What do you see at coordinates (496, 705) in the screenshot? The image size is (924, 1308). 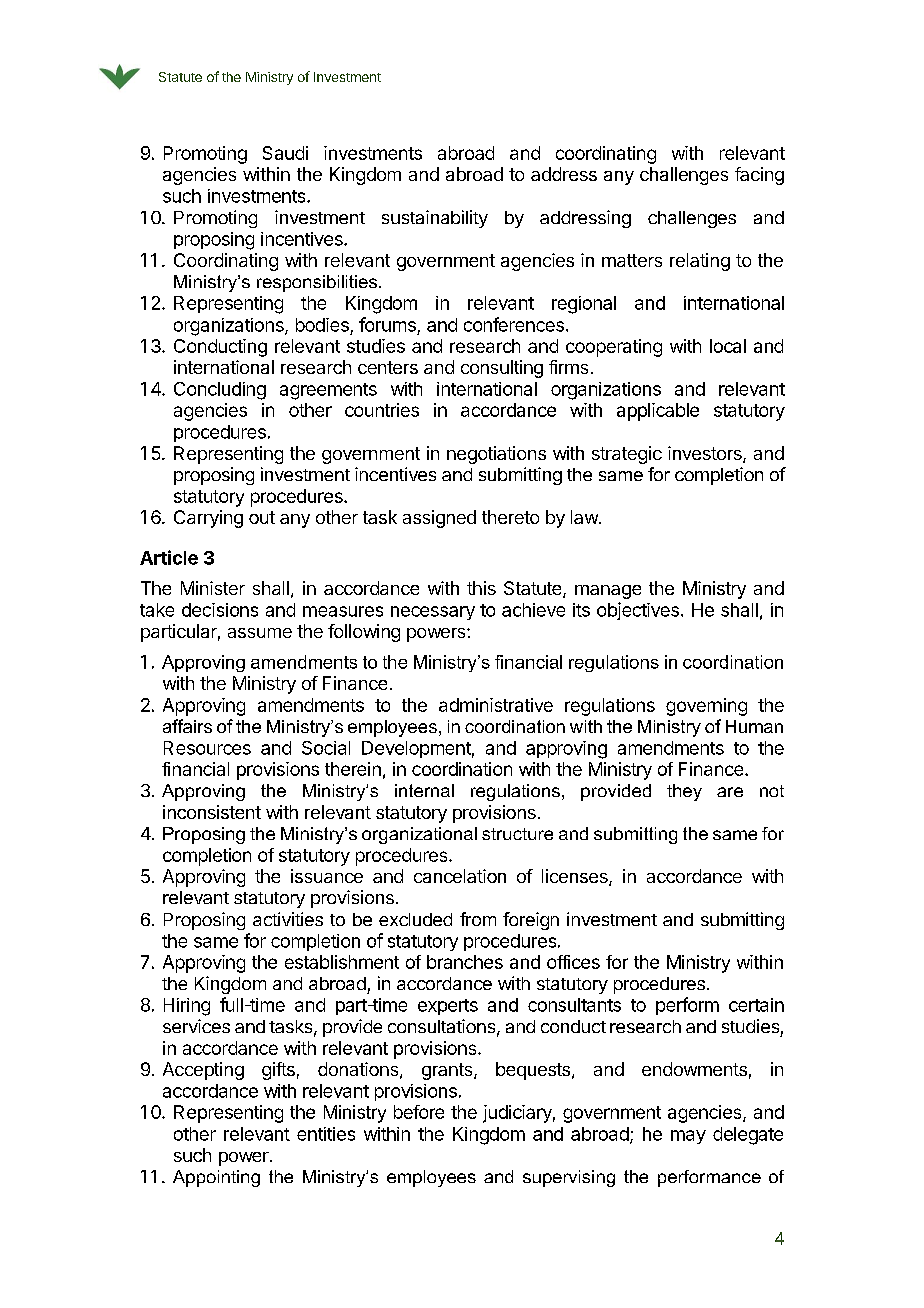 I see `administrative` at bounding box center [496, 705].
